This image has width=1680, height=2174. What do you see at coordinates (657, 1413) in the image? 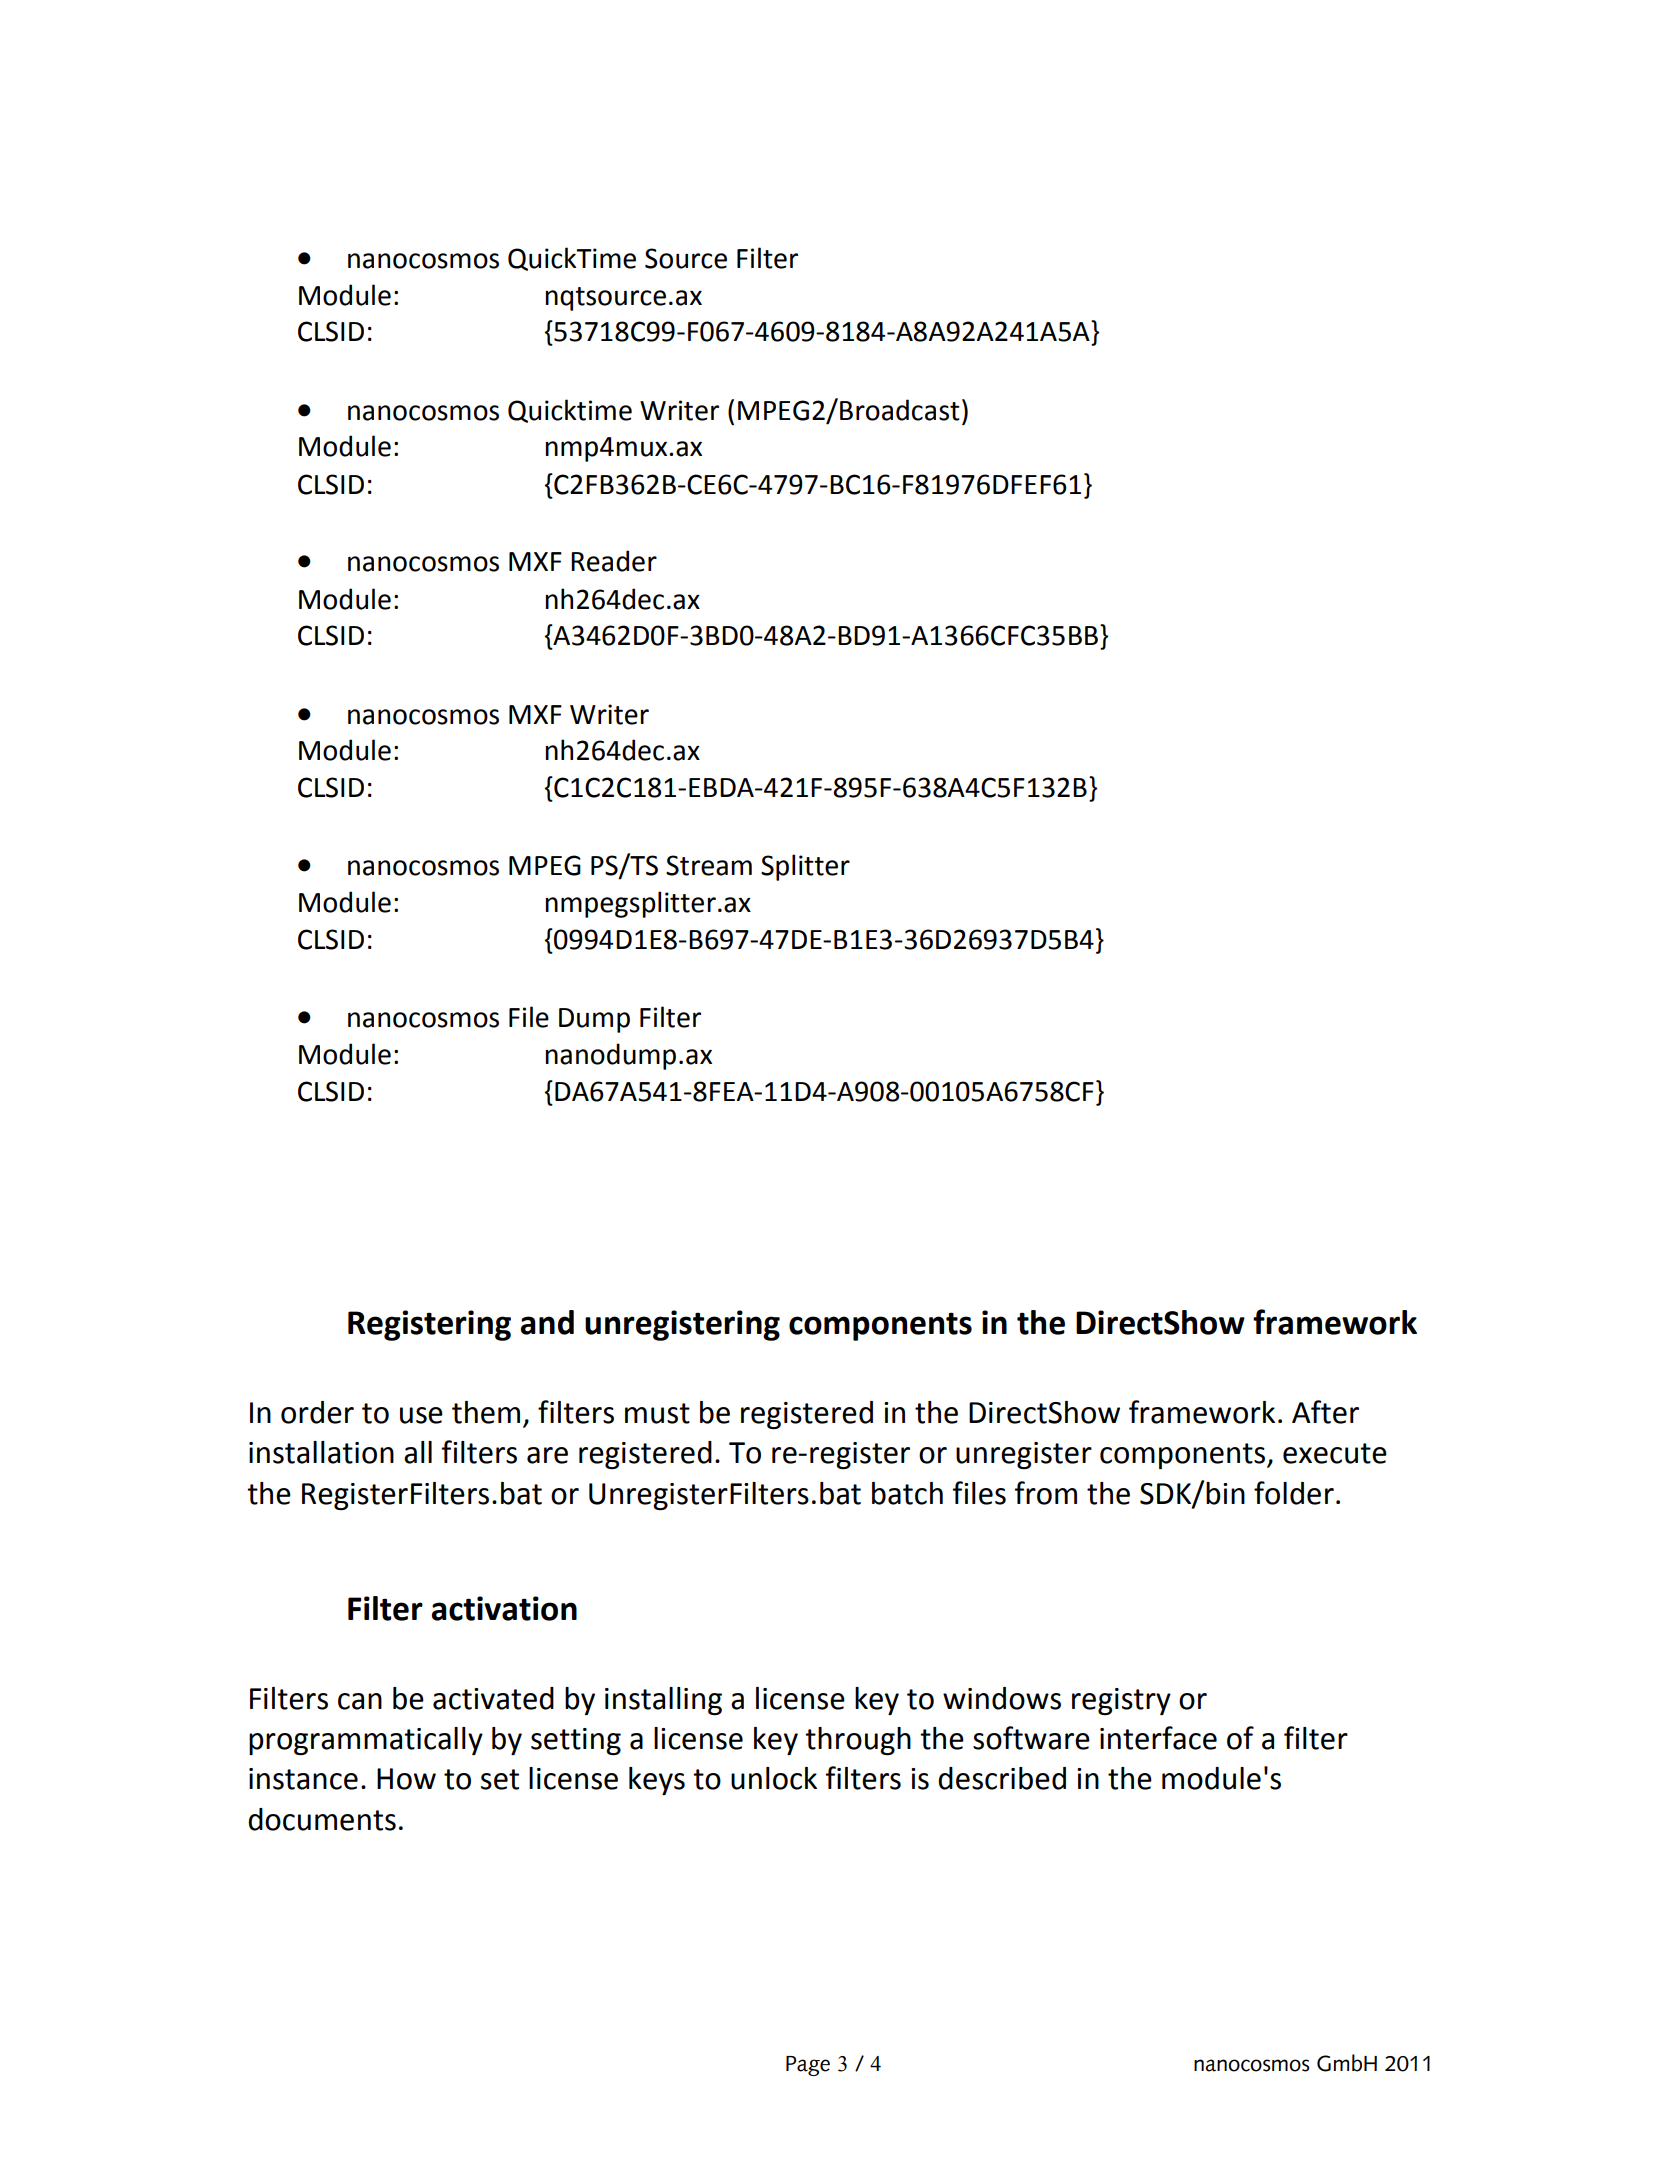
I see `must` at bounding box center [657, 1413].
